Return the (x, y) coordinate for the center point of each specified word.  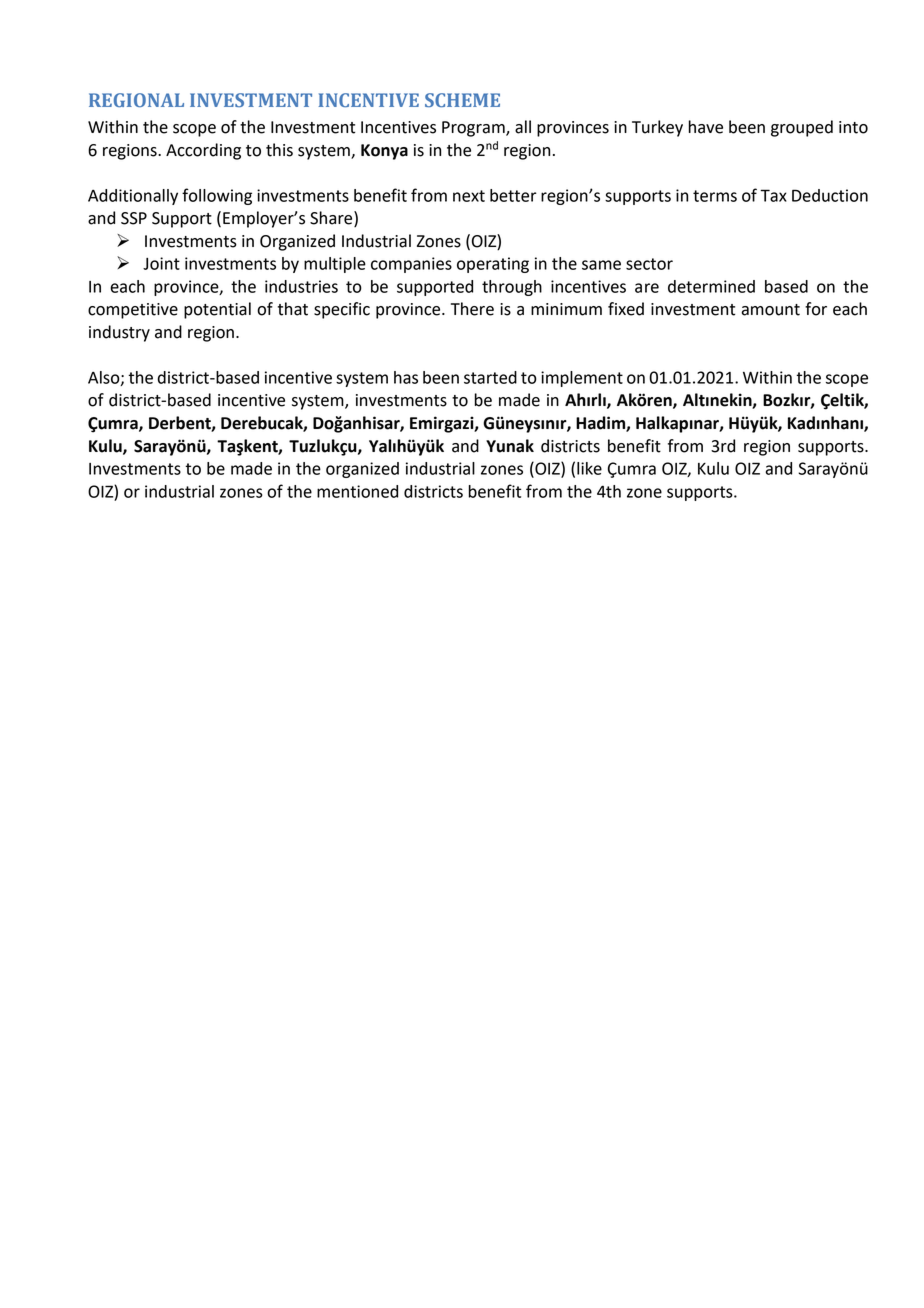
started (490, 377)
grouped (802, 128)
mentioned (357, 491)
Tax (773, 195)
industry (119, 333)
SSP (134, 218)
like (589, 468)
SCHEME (462, 100)
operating (493, 265)
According (203, 151)
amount (770, 310)
